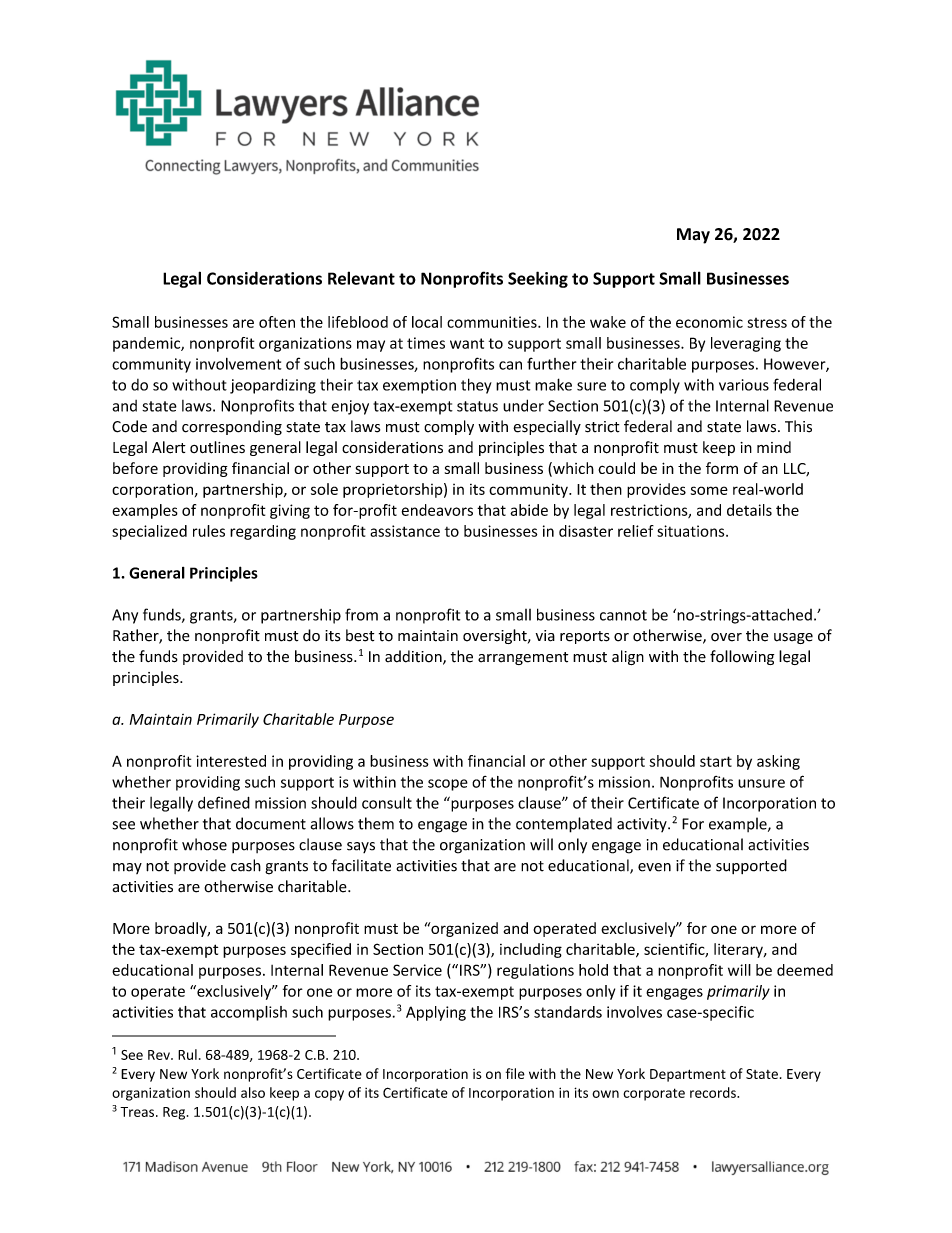 This image has width=952, height=1233. Describe the element at coordinates (253, 1092) in the image. I see `also` at that location.
